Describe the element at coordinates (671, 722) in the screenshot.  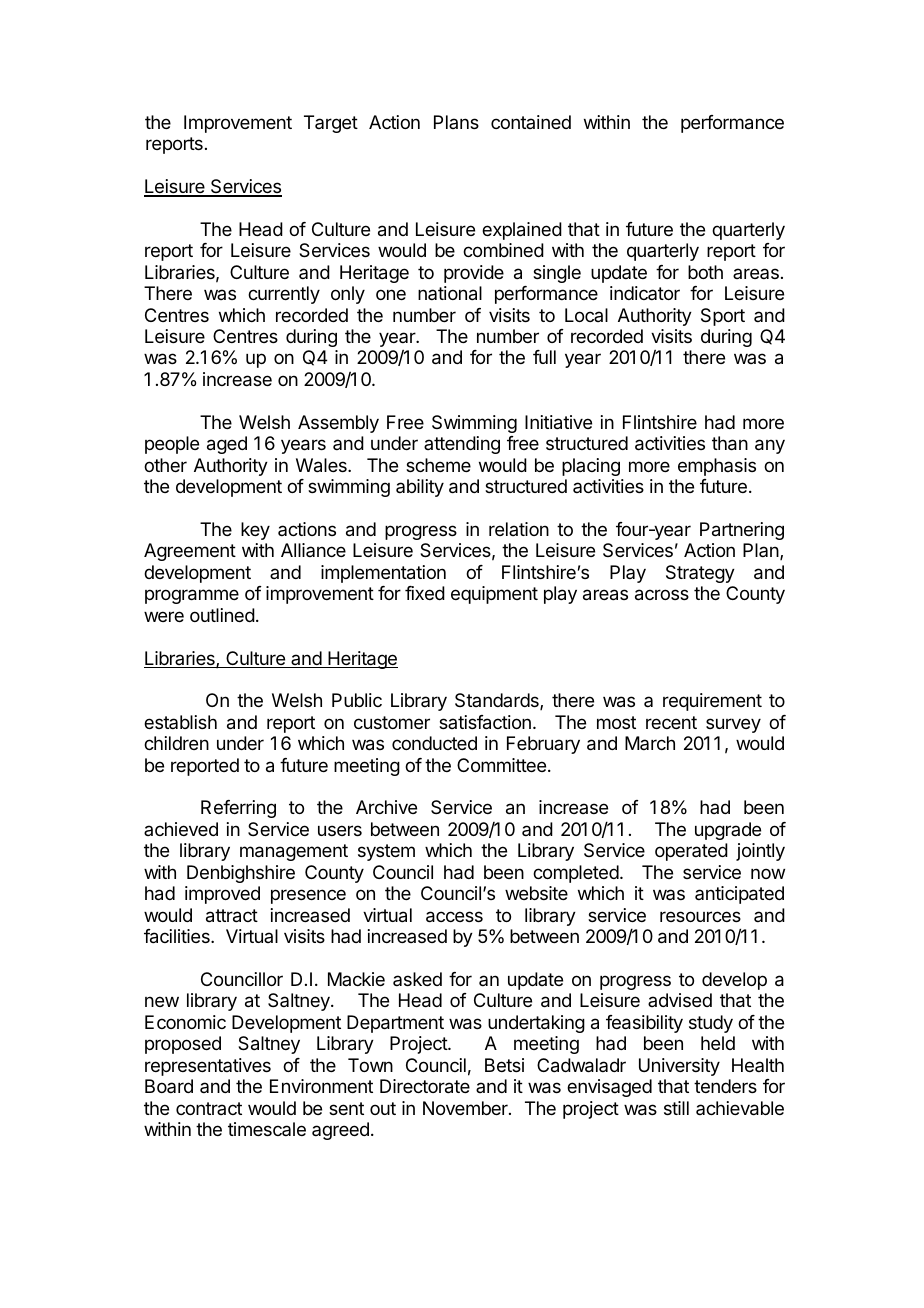
I see `recent` at that location.
